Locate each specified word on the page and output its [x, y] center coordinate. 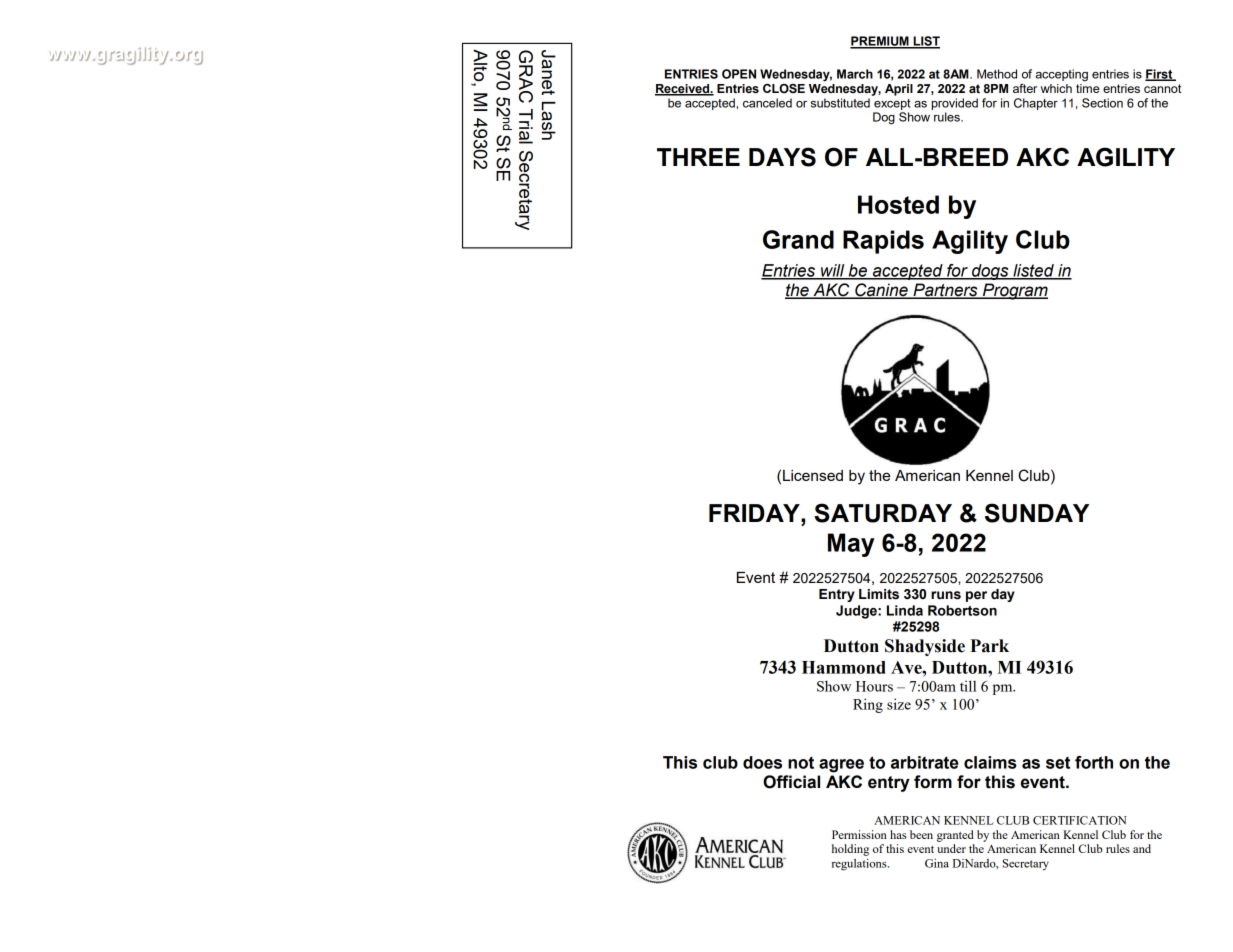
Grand [798, 239]
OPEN [739, 74]
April [899, 90]
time [1088, 87]
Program [1014, 291]
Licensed [813, 475]
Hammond [844, 667]
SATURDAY [883, 513]
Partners [945, 291]
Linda [905, 610]
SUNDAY [1037, 513]
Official [791, 782]
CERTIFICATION [1080, 820]
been [921, 834]
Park [989, 646]
